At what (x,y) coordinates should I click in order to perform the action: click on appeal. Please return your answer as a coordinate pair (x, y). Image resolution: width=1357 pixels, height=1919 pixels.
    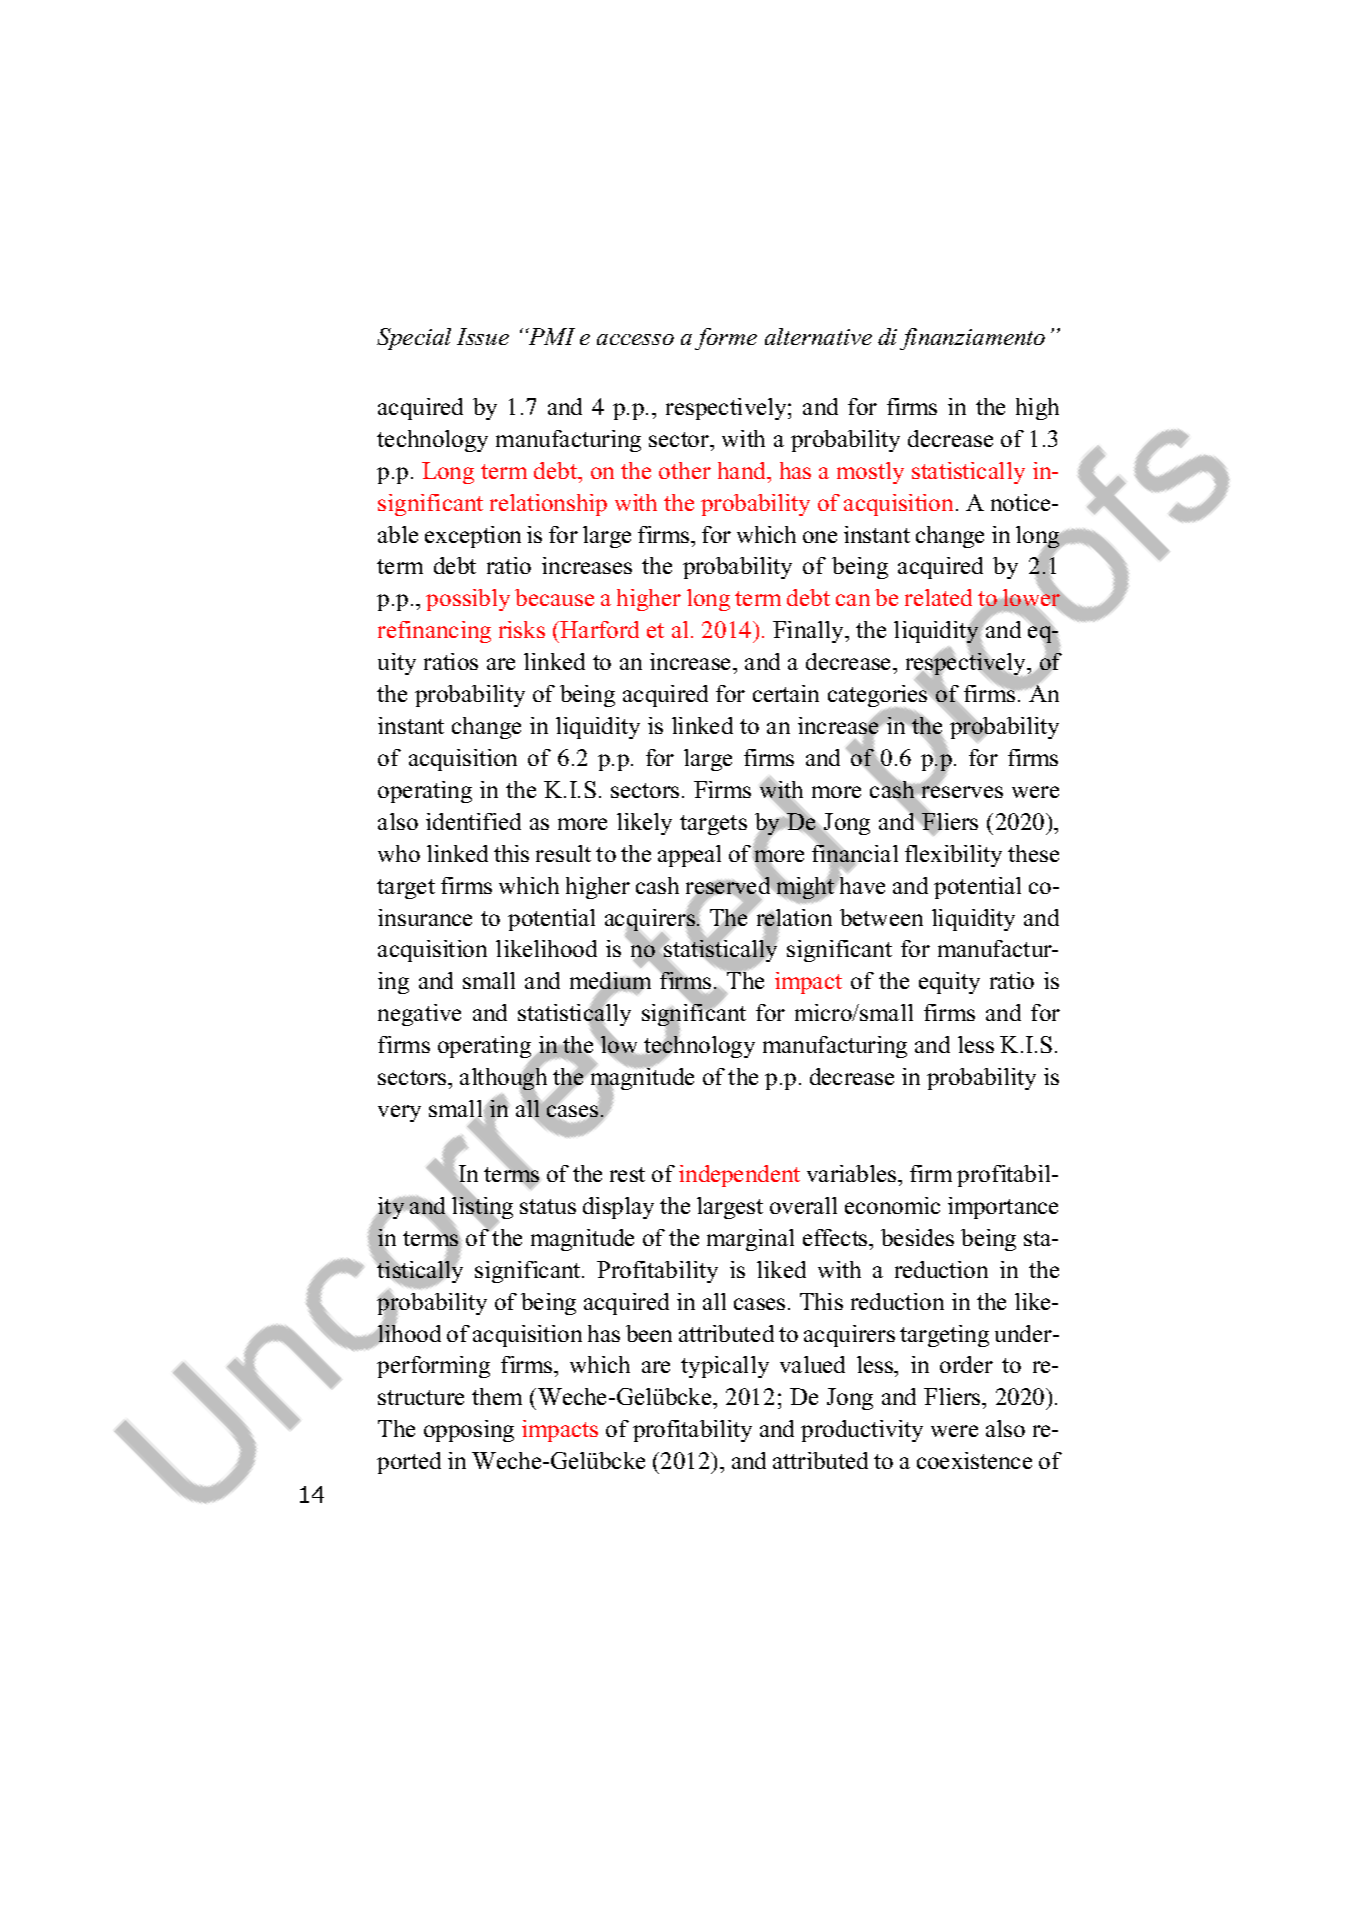
    Looking at the image, I should click on (689, 856).
